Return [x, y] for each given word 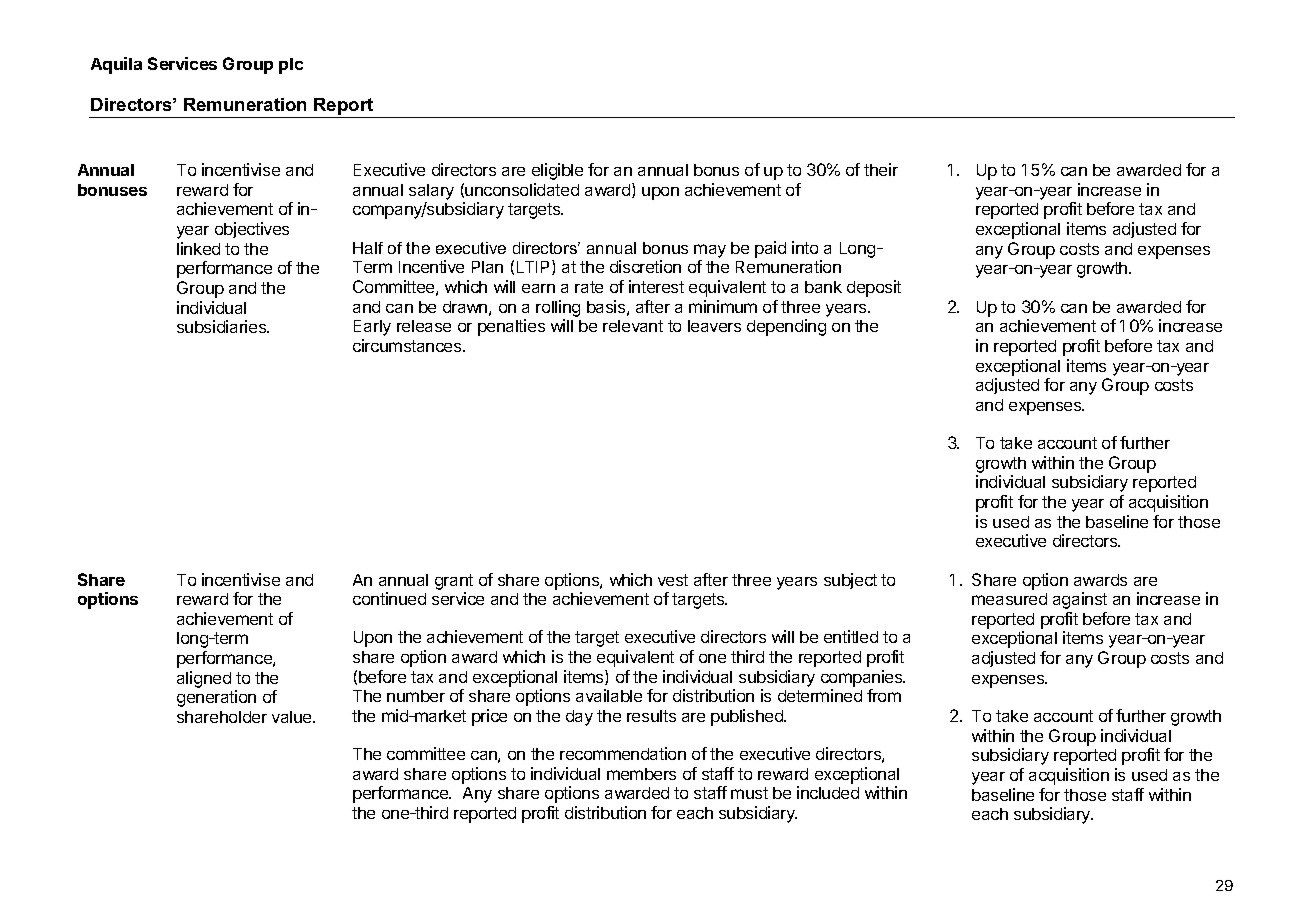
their [881, 169]
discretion [645, 266]
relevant [633, 326]
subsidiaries [222, 326]
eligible [557, 171]
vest [673, 580]
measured [1009, 599]
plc [291, 66]
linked [198, 248]
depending [786, 327]
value [293, 717]
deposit [874, 288]
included [828, 792]
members [641, 774]
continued [389, 598]
